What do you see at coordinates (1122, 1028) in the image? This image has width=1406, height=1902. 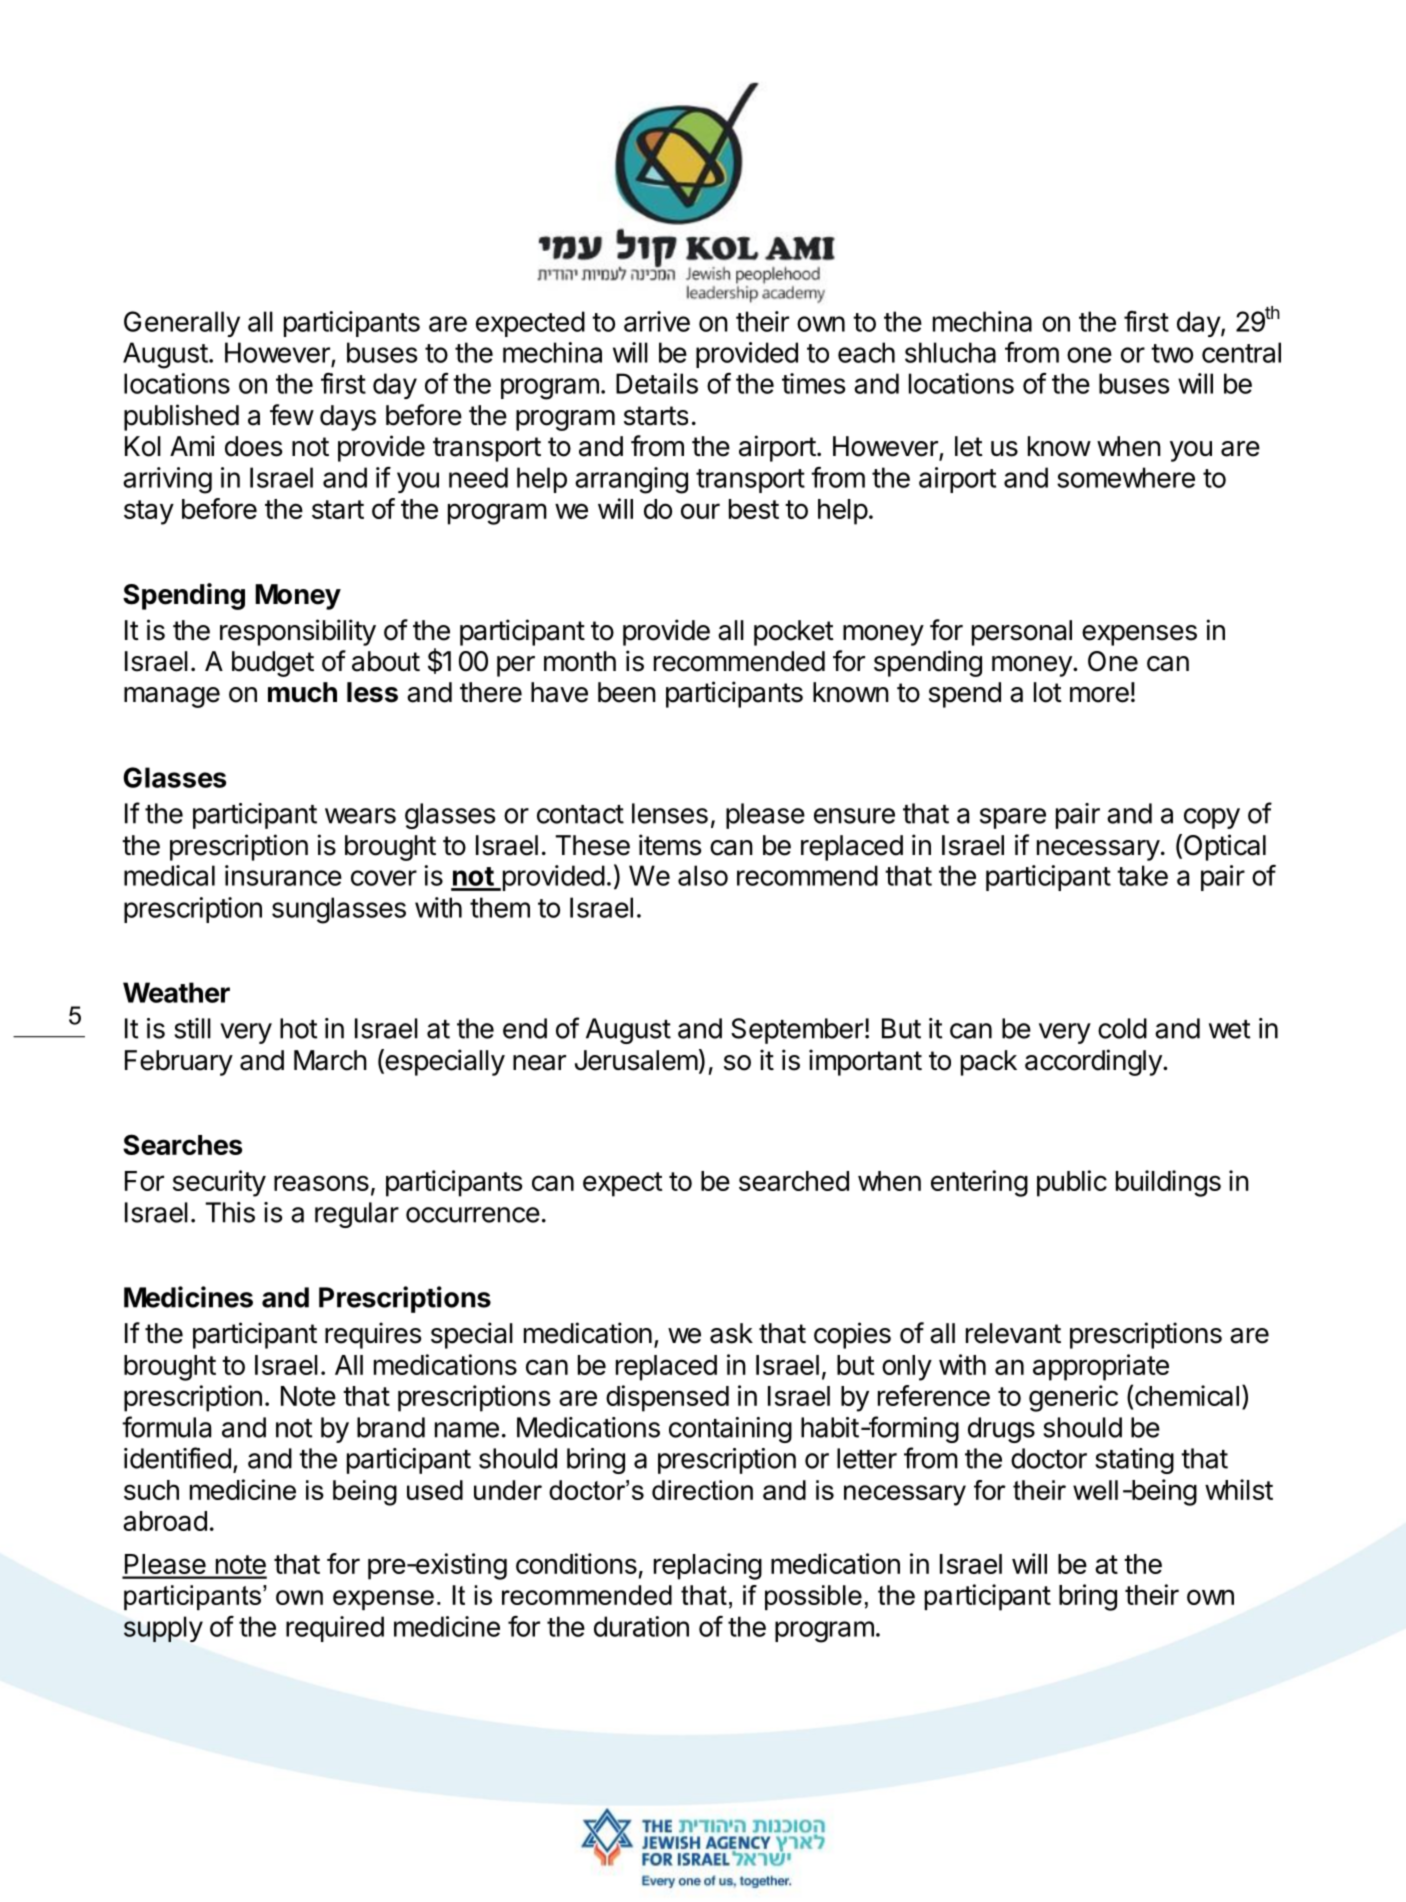 I see `cold` at bounding box center [1122, 1028].
